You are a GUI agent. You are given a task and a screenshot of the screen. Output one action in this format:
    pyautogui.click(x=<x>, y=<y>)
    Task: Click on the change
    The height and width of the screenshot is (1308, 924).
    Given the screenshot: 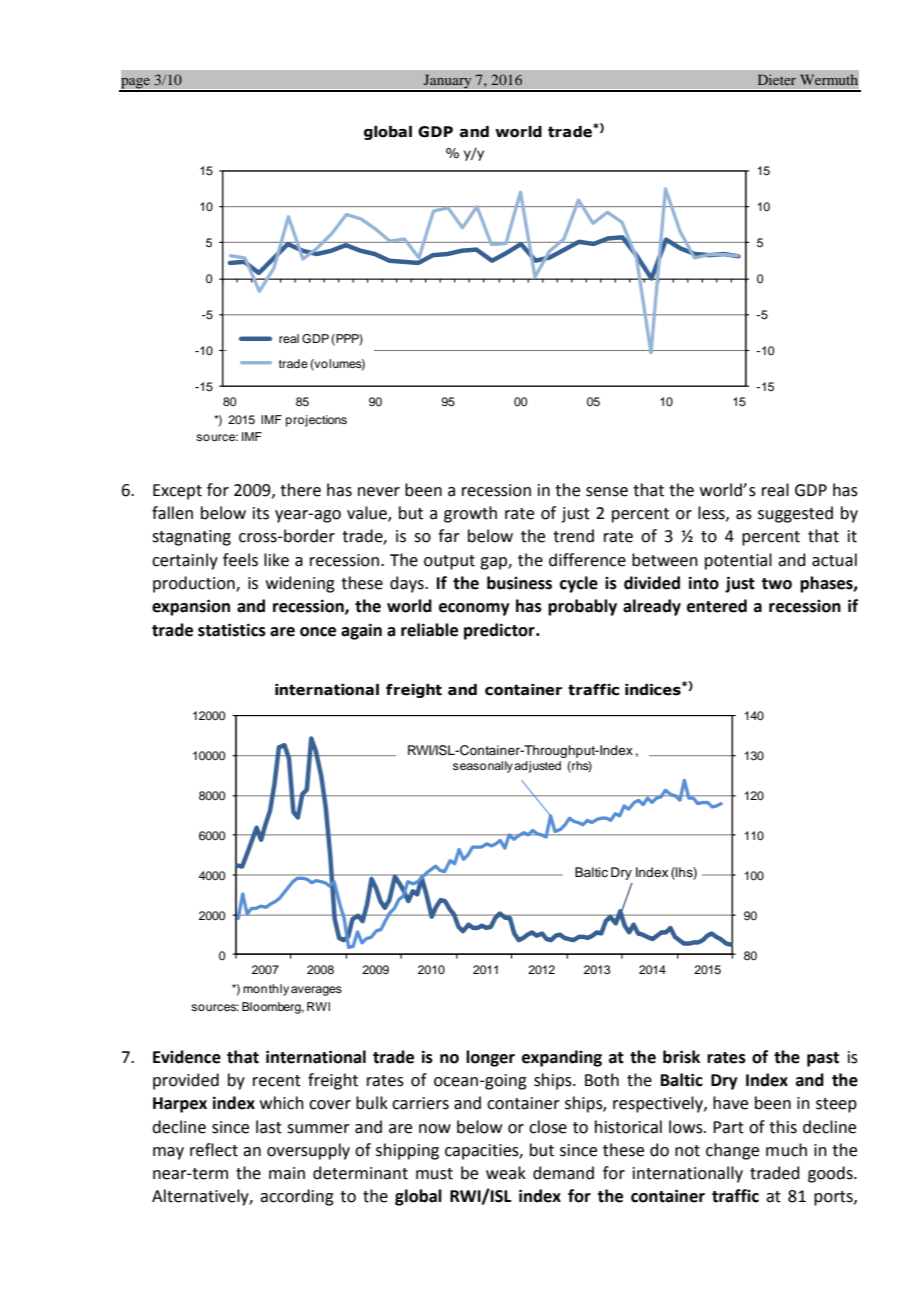 What is the action you would take?
    pyautogui.click(x=732, y=1151)
